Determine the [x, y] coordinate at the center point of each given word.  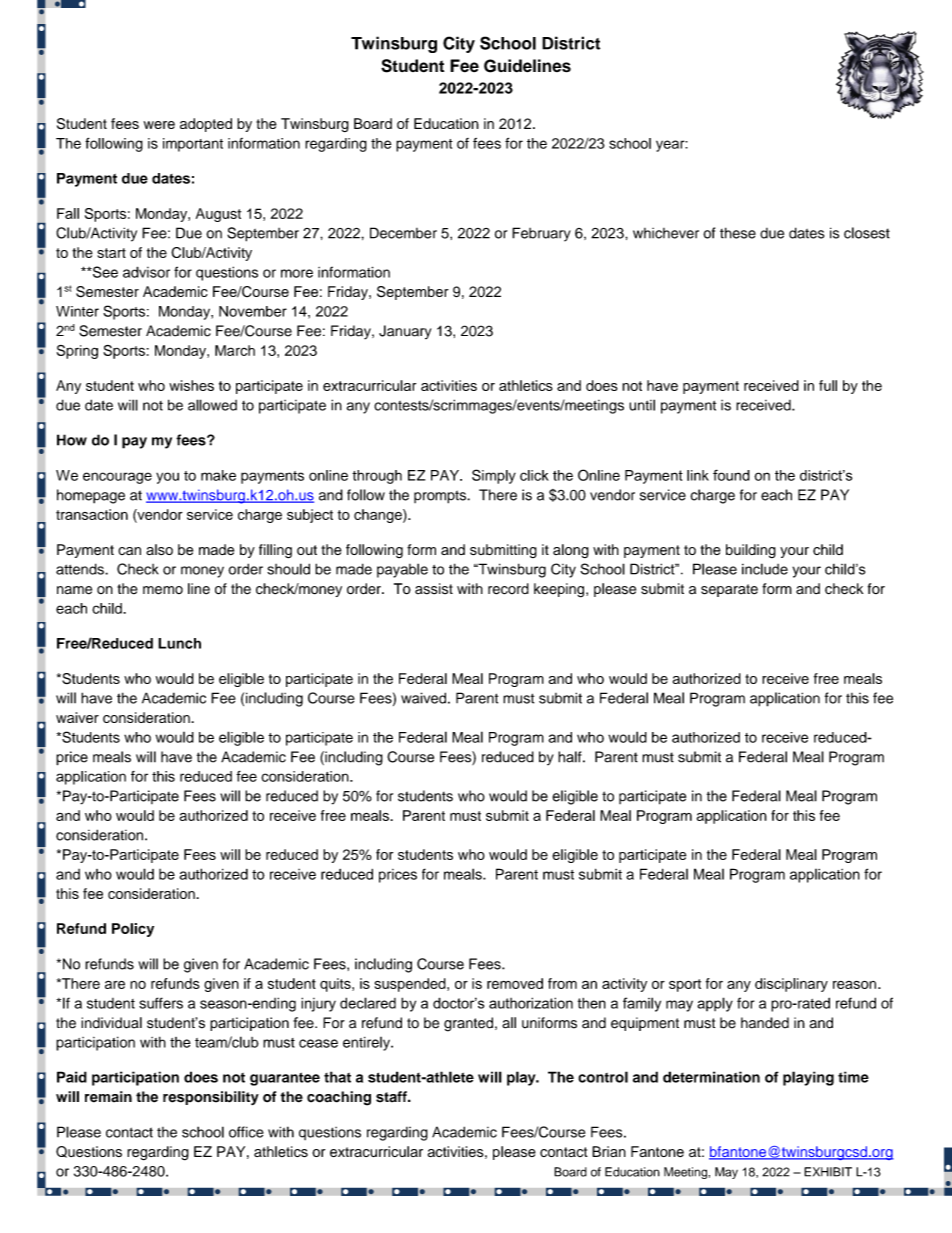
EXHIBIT [828, 1172]
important [193, 145]
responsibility [211, 1098]
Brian [609, 1151]
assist [434, 589]
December [403, 233]
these [738, 233]
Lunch [179, 643]
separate [729, 590]
